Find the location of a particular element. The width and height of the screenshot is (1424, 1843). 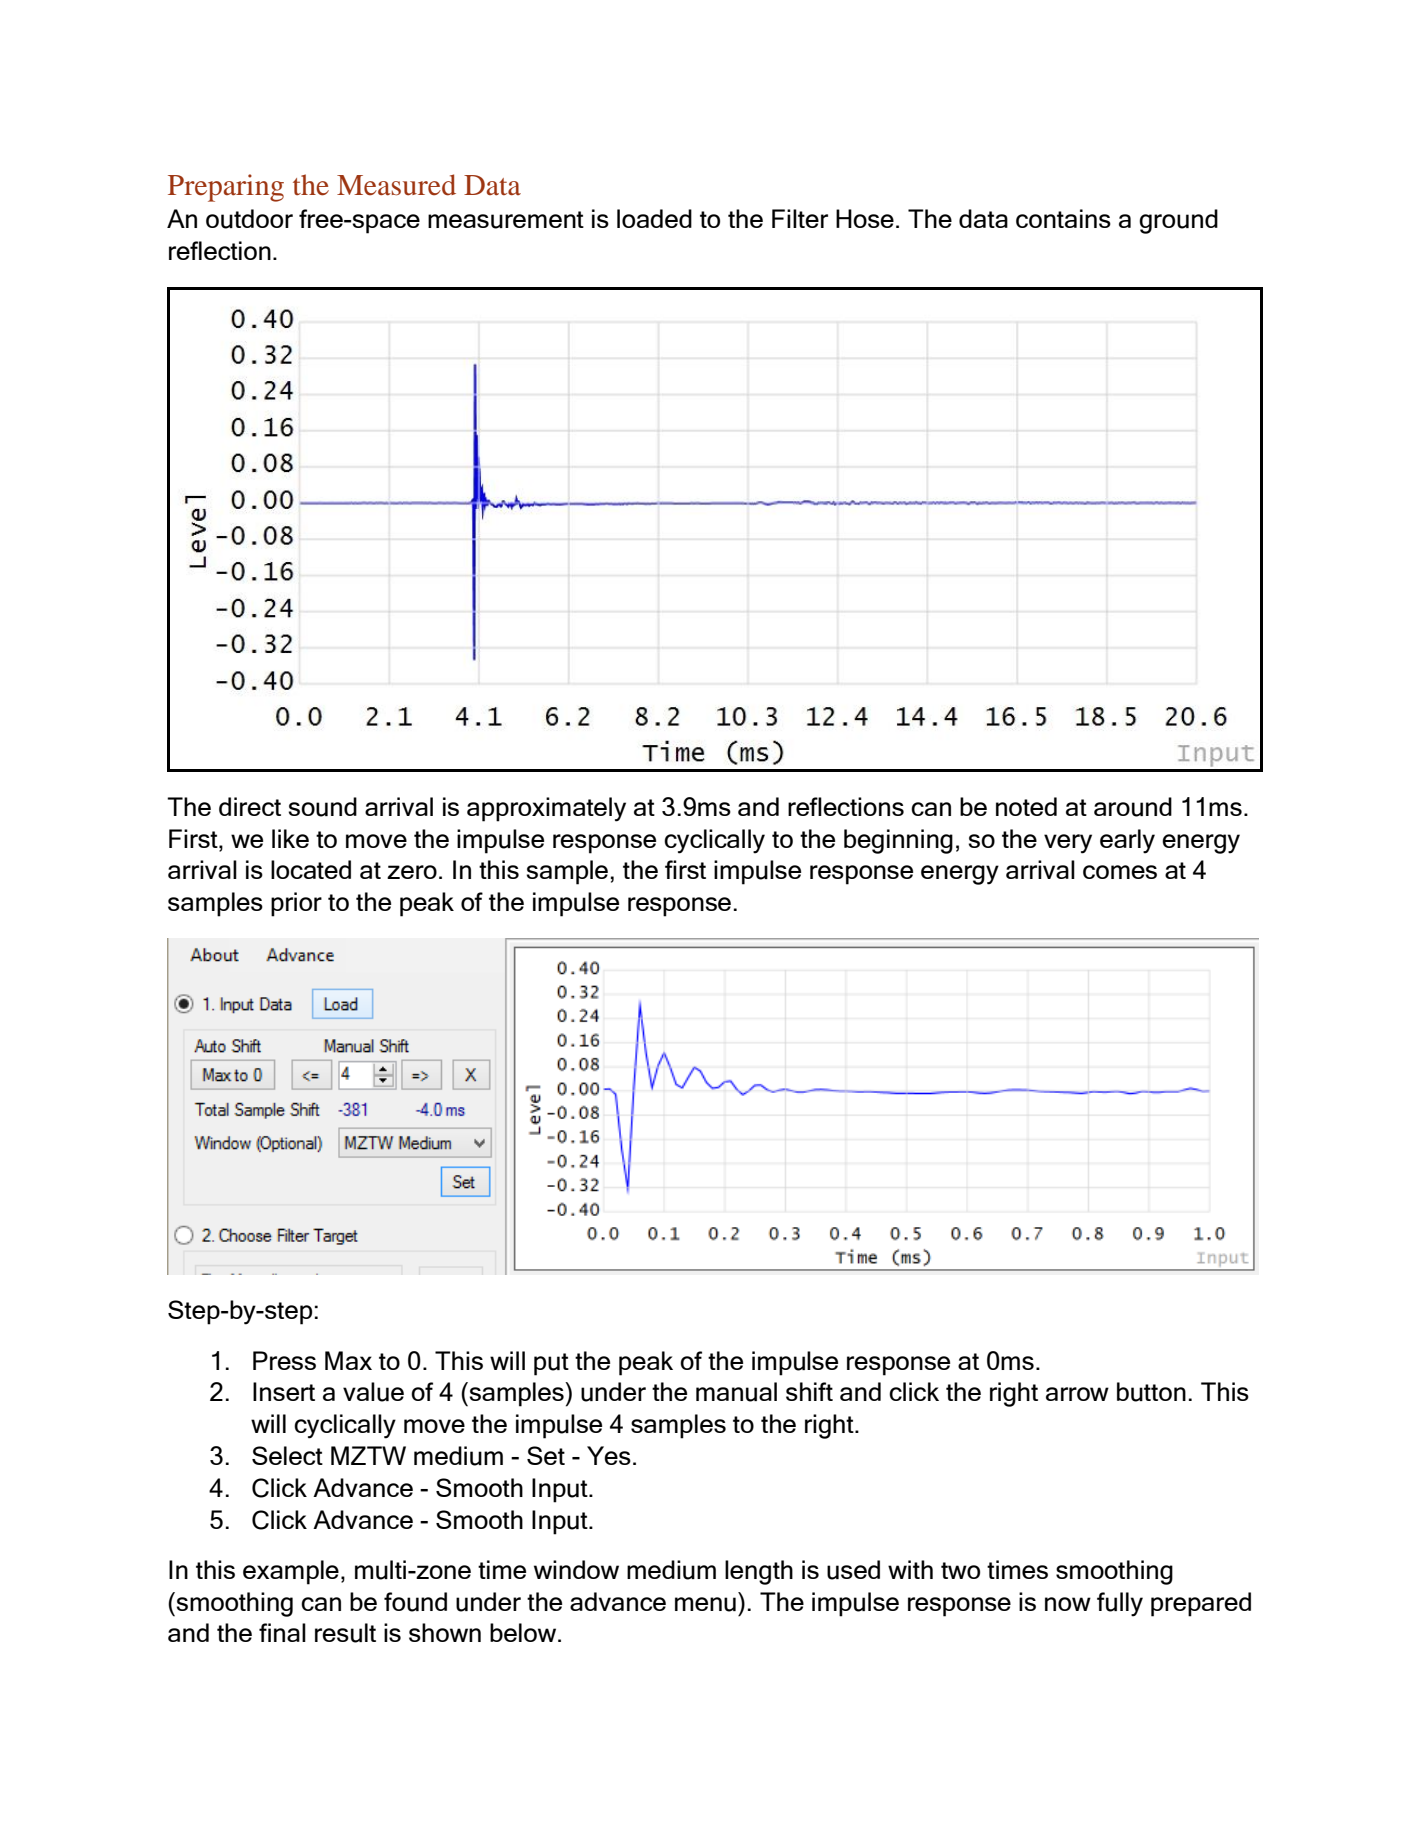

example is located at coordinates (291, 1572).
